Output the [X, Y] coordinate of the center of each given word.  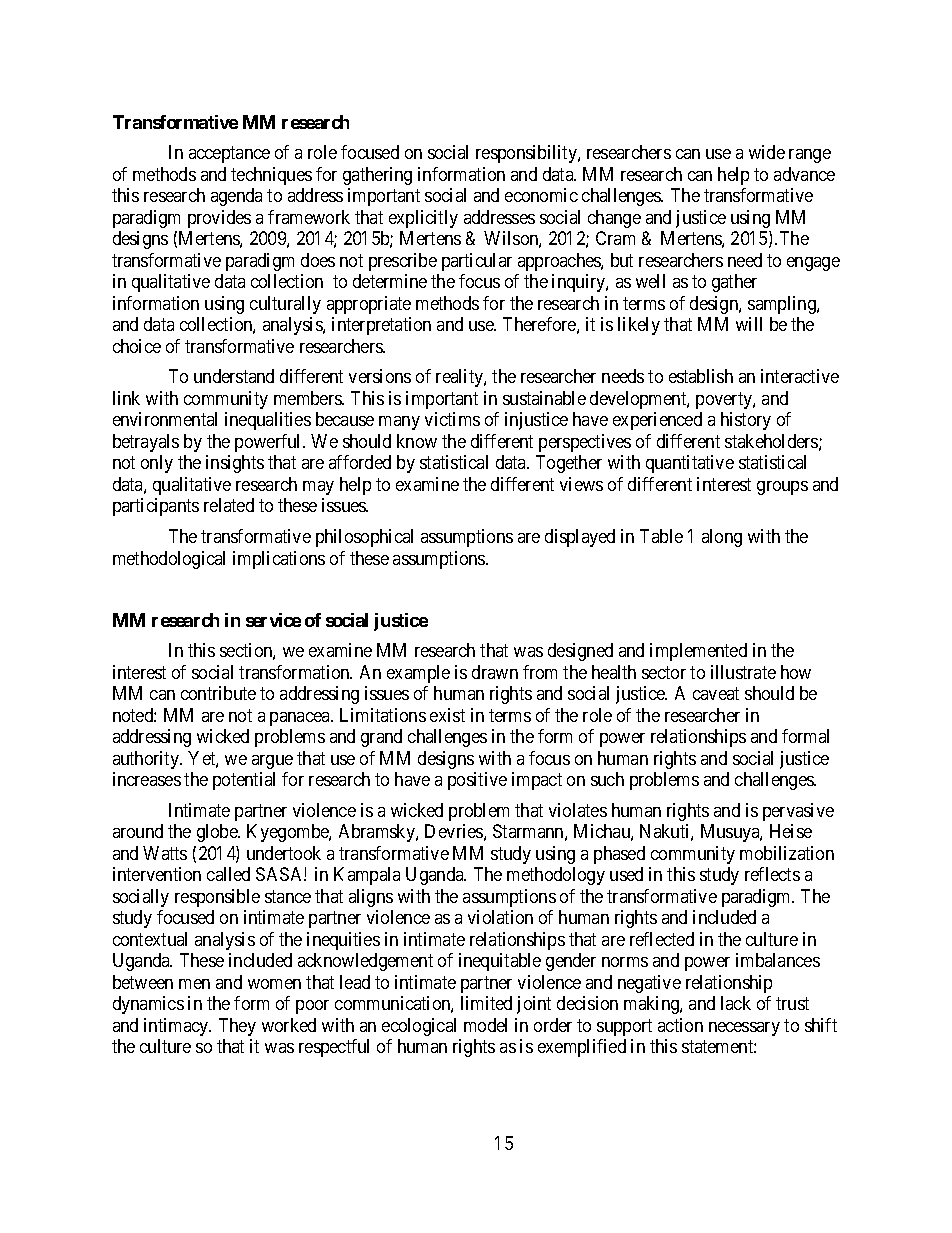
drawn [495, 672]
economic [541, 195]
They [237, 1027]
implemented [698, 652]
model [485, 1025]
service [273, 620]
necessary [744, 1029]
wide [767, 152]
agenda [236, 197]
